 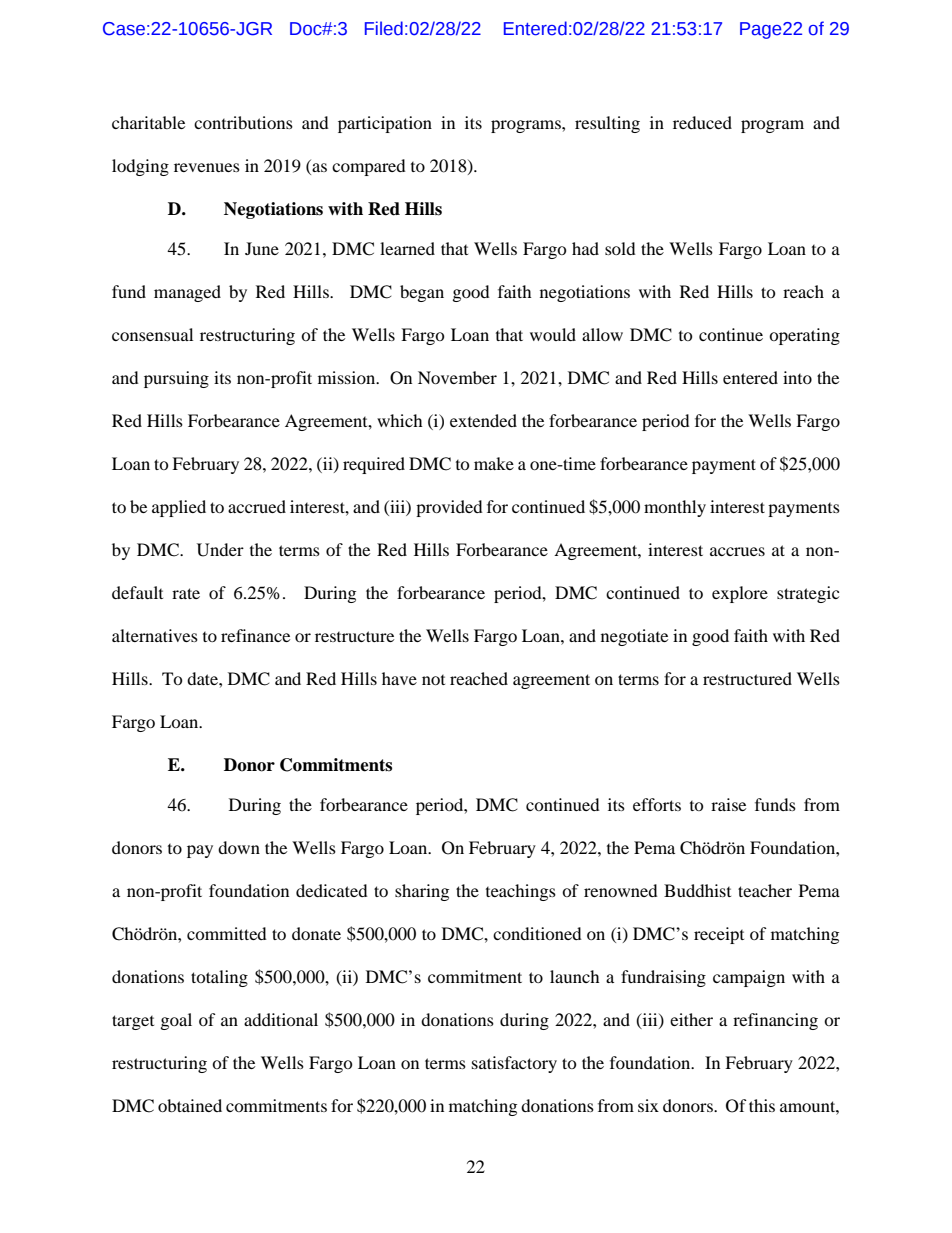 I want to click on obtained, so click(x=190, y=1105).
